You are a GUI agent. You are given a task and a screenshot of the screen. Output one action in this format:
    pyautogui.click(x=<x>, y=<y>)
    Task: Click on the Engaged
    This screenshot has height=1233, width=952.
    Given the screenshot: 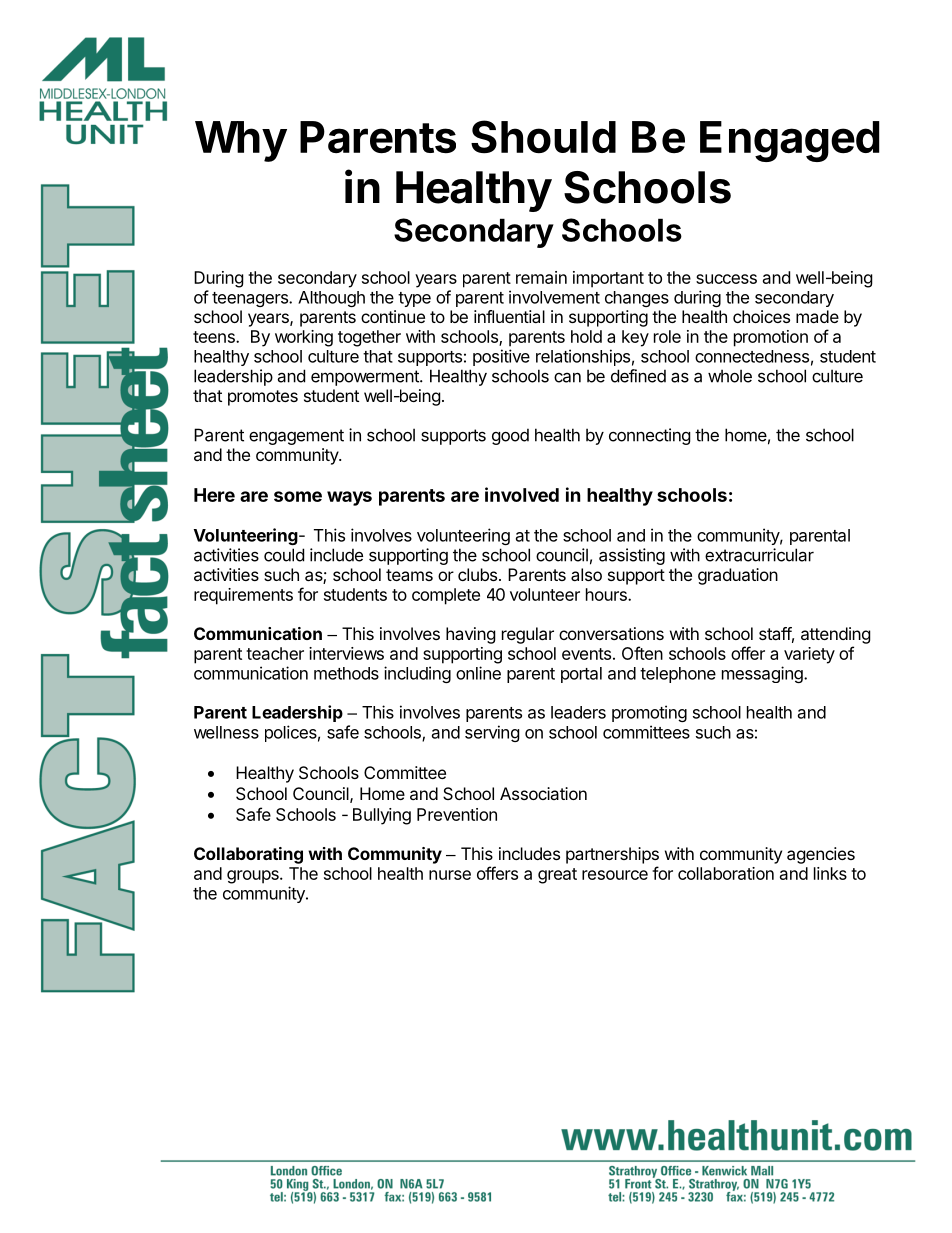 What is the action you would take?
    pyautogui.click(x=790, y=141)
